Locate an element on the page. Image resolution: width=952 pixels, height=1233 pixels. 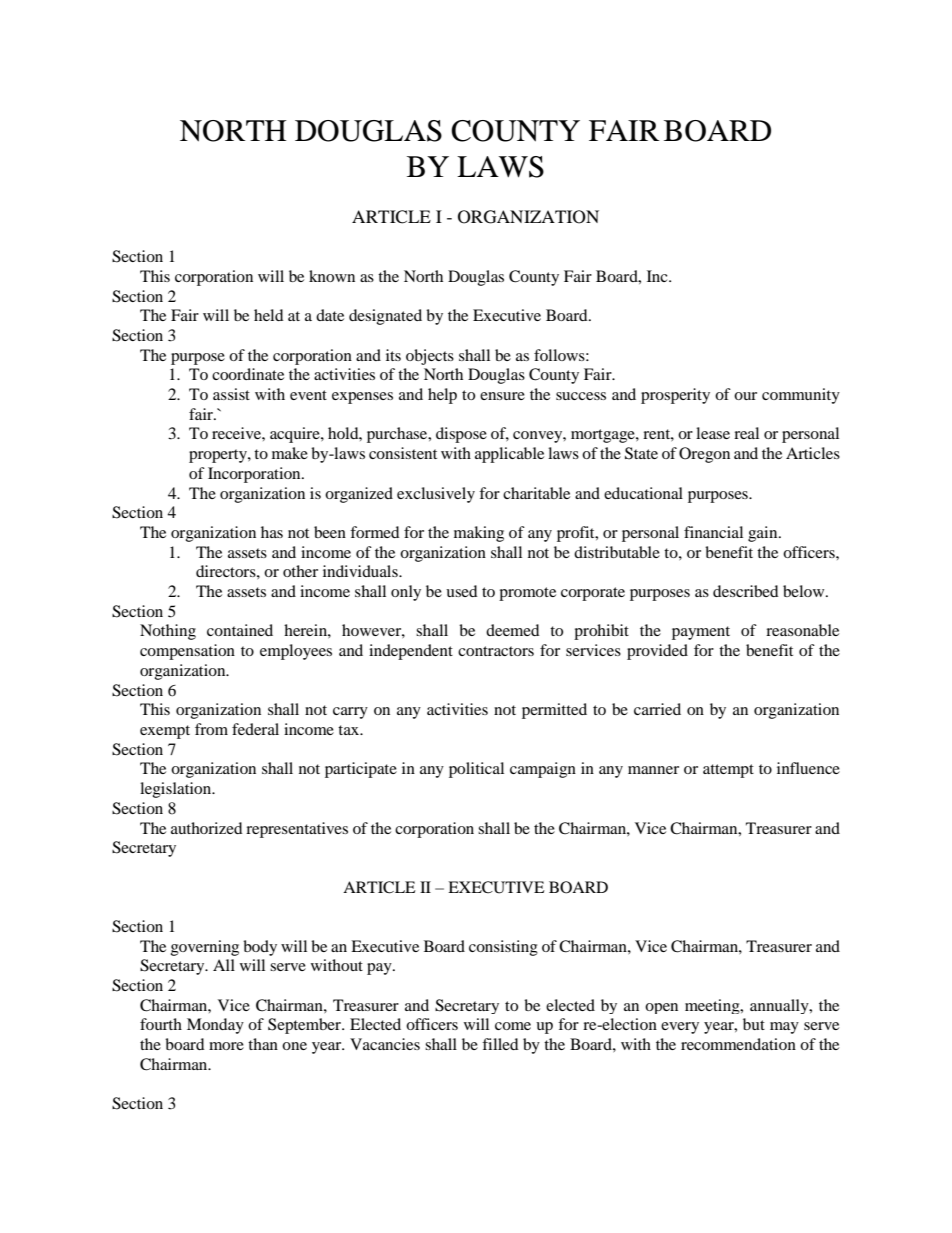
meeting is located at coordinates (713, 1006).
